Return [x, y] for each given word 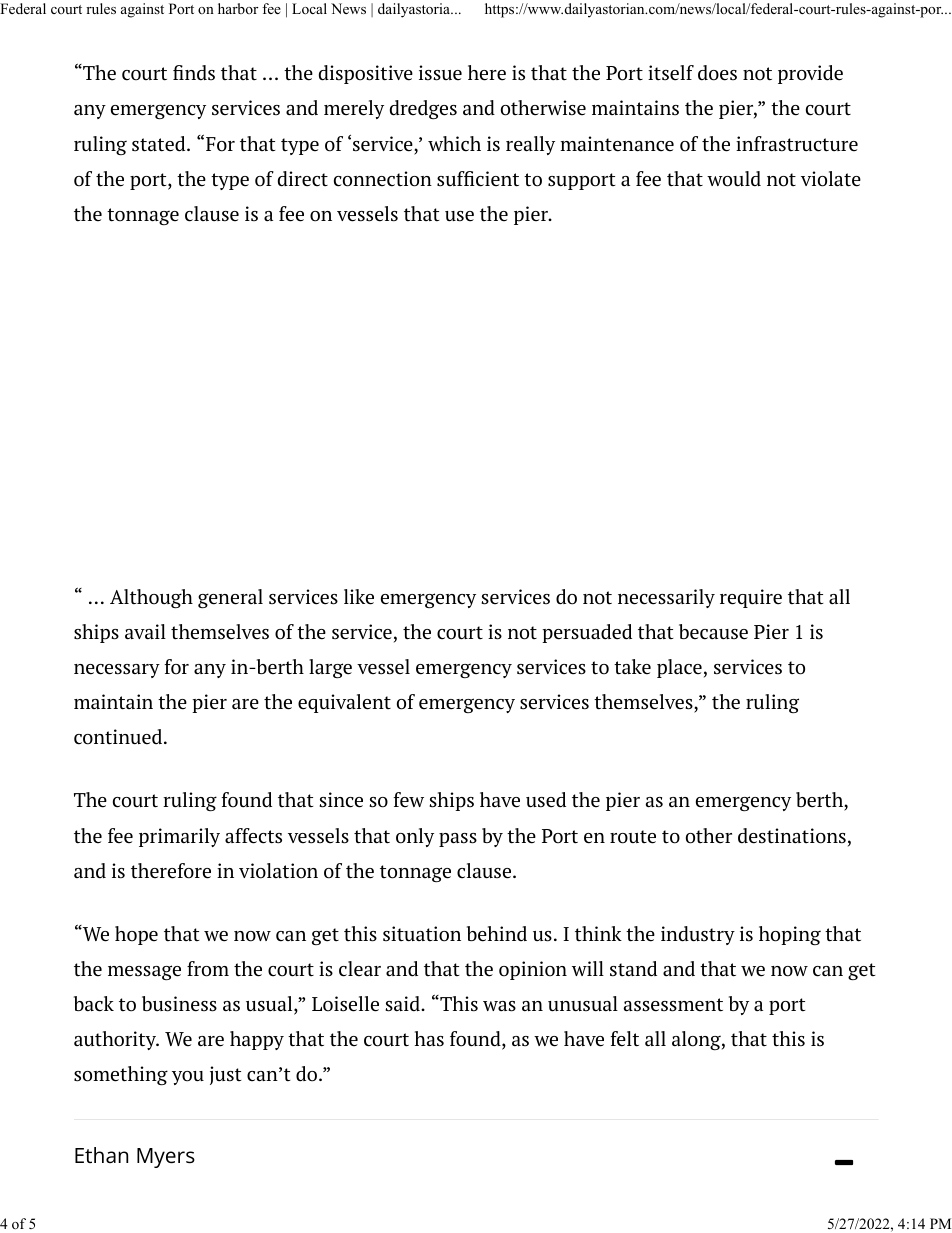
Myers [166, 1158]
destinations [792, 836]
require [751, 598]
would [734, 179]
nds [199, 73]
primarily [179, 837]
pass [458, 840]
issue [440, 73]
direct [303, 179]
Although [151, 598]
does [717, 73]
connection [383, 179]
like [359, 597]
